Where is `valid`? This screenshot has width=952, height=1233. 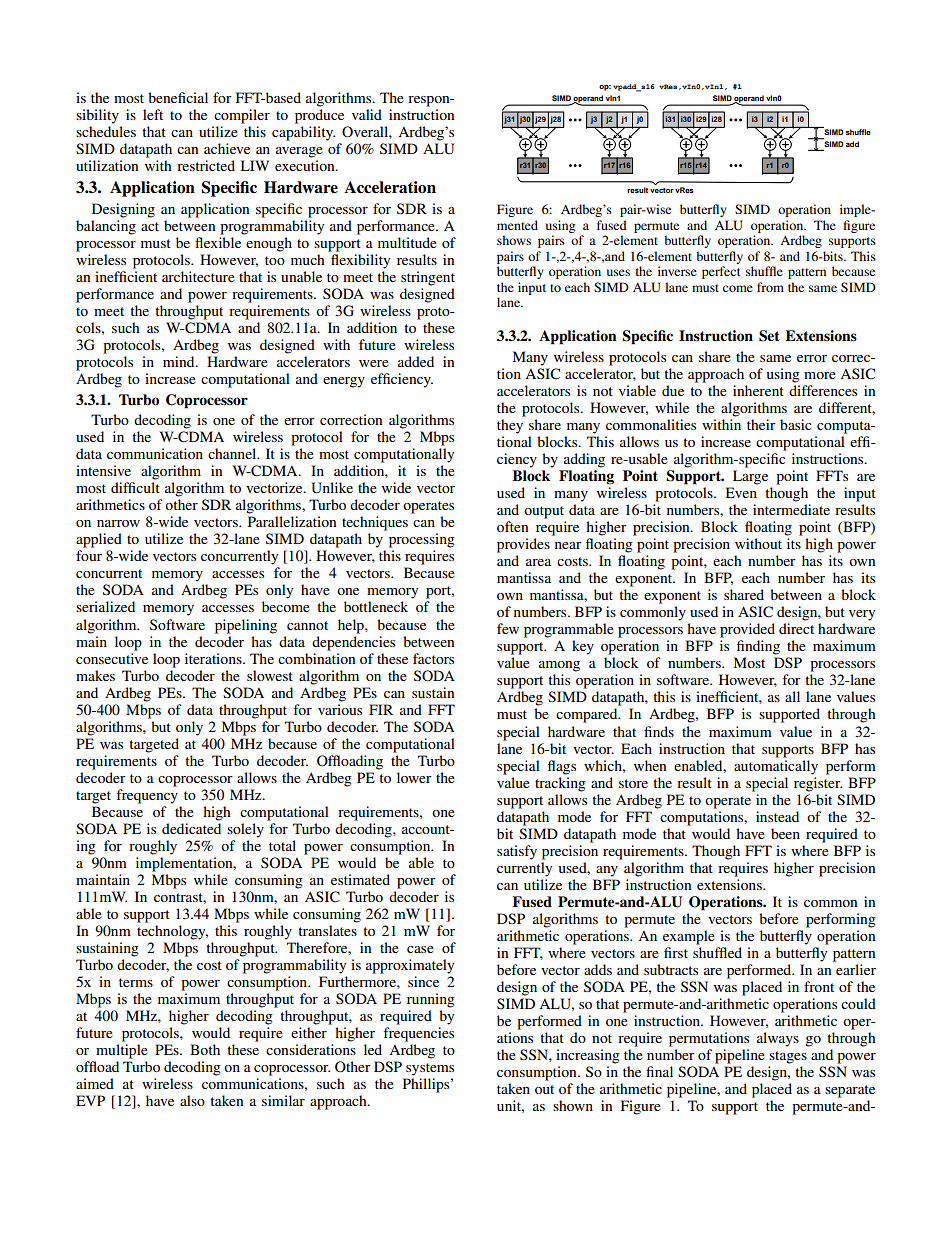 valid is located at coordinates (367, 114).
